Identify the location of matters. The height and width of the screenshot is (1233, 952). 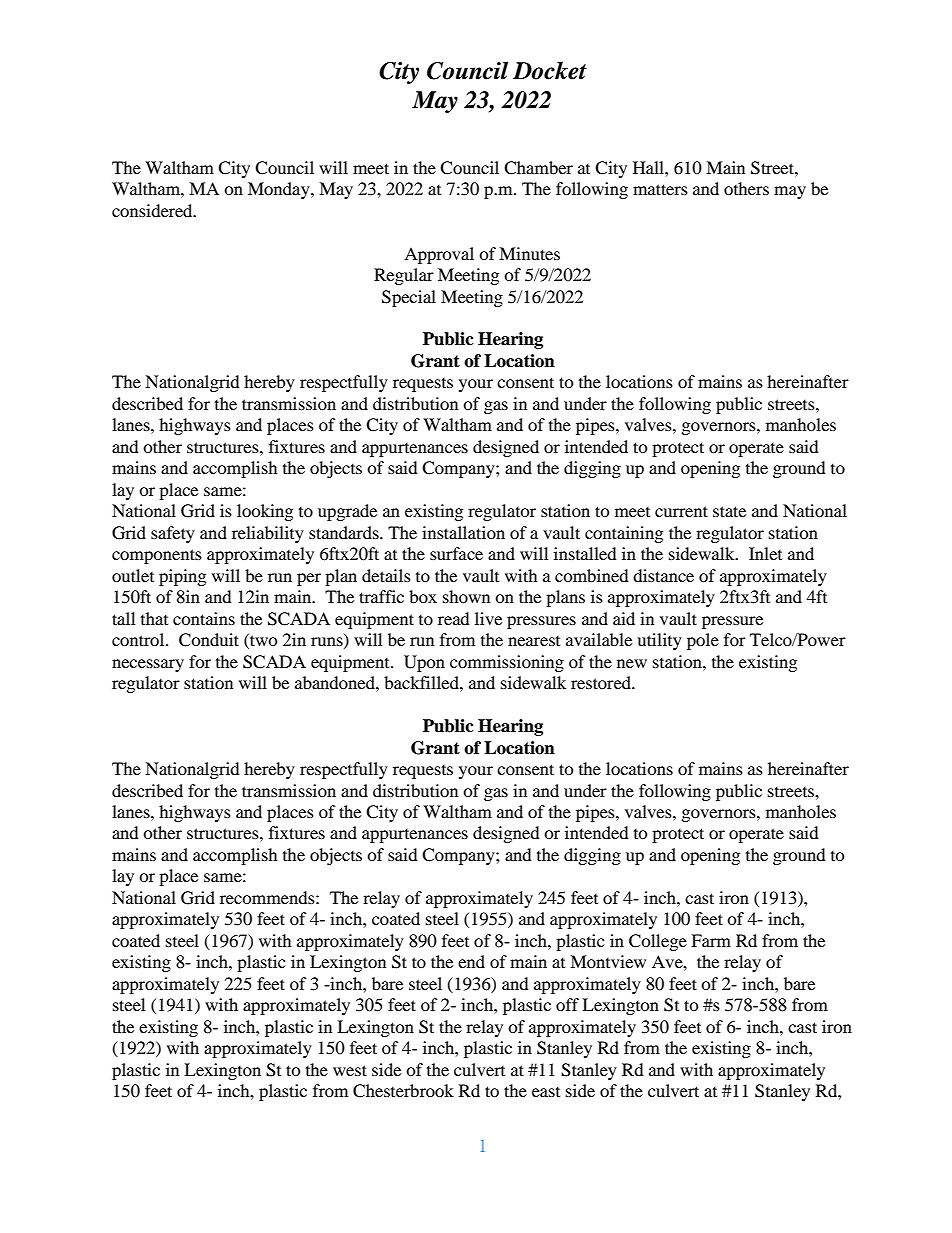
(660, 189).
